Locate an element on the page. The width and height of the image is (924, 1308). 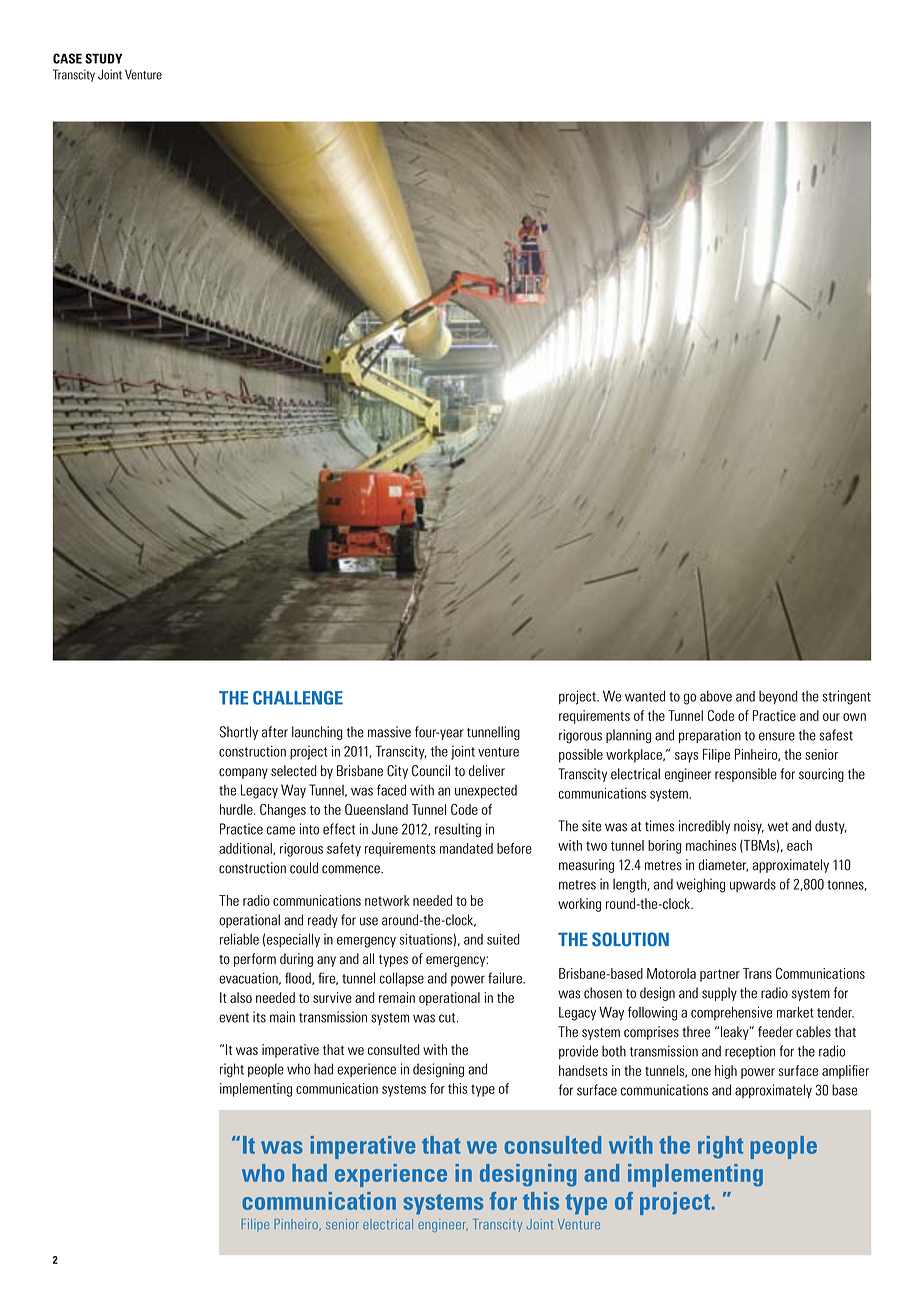
cut is located at coordinates (448, 1018).
